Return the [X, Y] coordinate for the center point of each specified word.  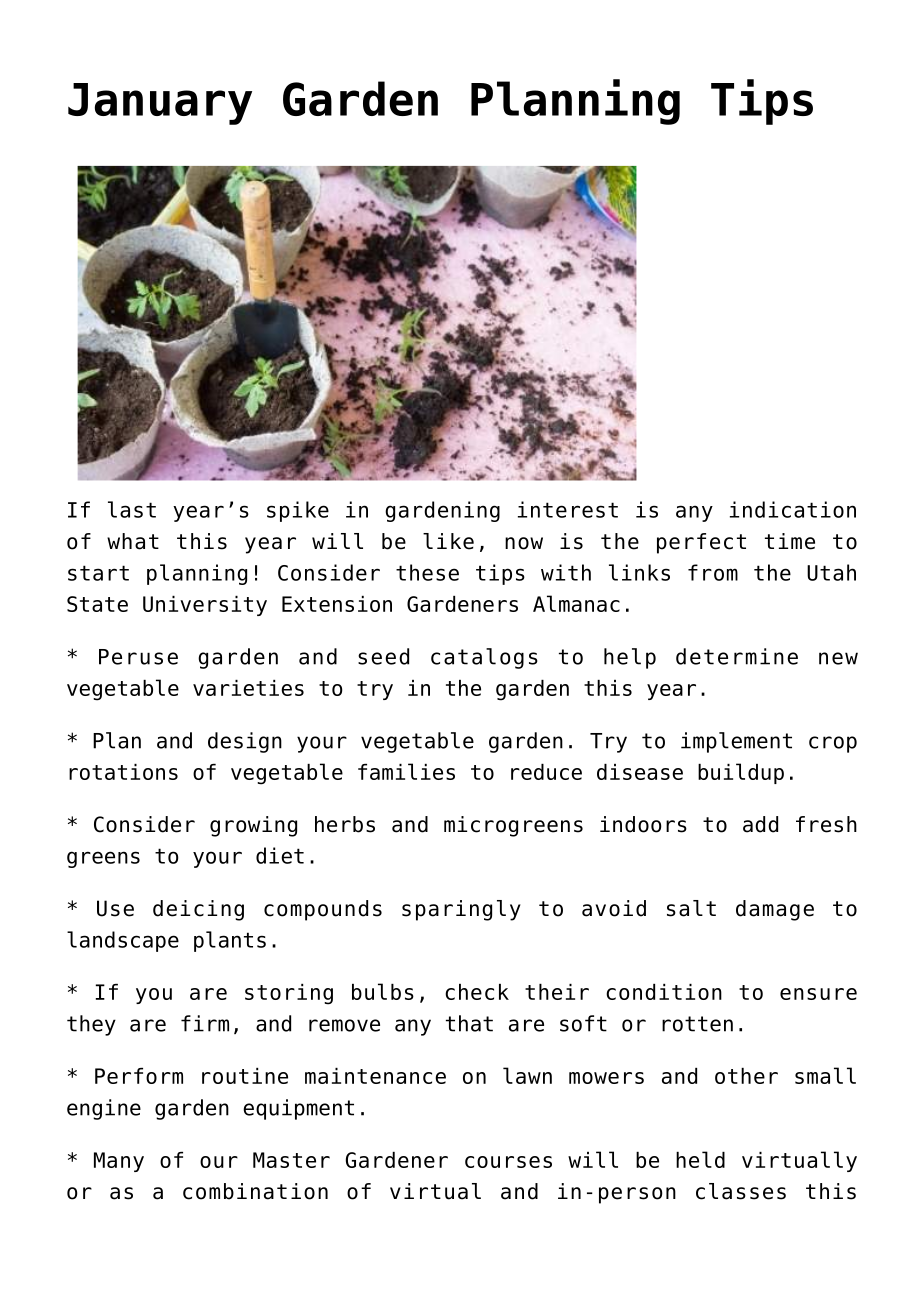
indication [793, 509]
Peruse [138, 657]
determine [737, 656]
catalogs [484, 658]
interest [568, 509]
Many [119, 1162]
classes [741, 1191]
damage [775, 910]
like [448, 541]
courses [508, 1162]
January [160, 104]
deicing [198, 910]
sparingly [461, 910]
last [132, 509]
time [790, 541]
